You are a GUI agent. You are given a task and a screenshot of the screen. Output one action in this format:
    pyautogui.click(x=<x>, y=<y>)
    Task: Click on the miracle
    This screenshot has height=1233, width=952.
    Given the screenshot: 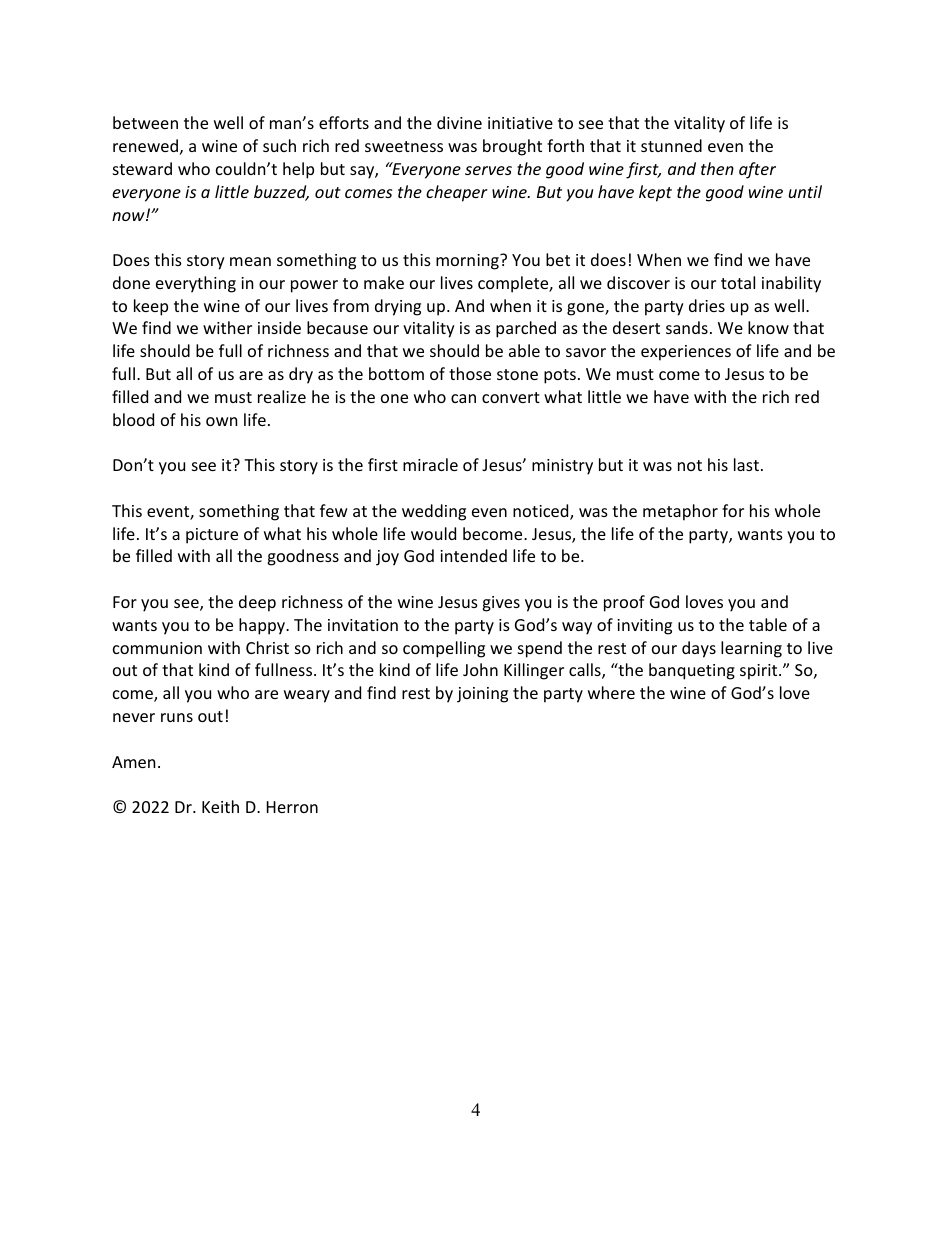 What is the action you would take?
    pyautogui.click(x=430, y=464)
